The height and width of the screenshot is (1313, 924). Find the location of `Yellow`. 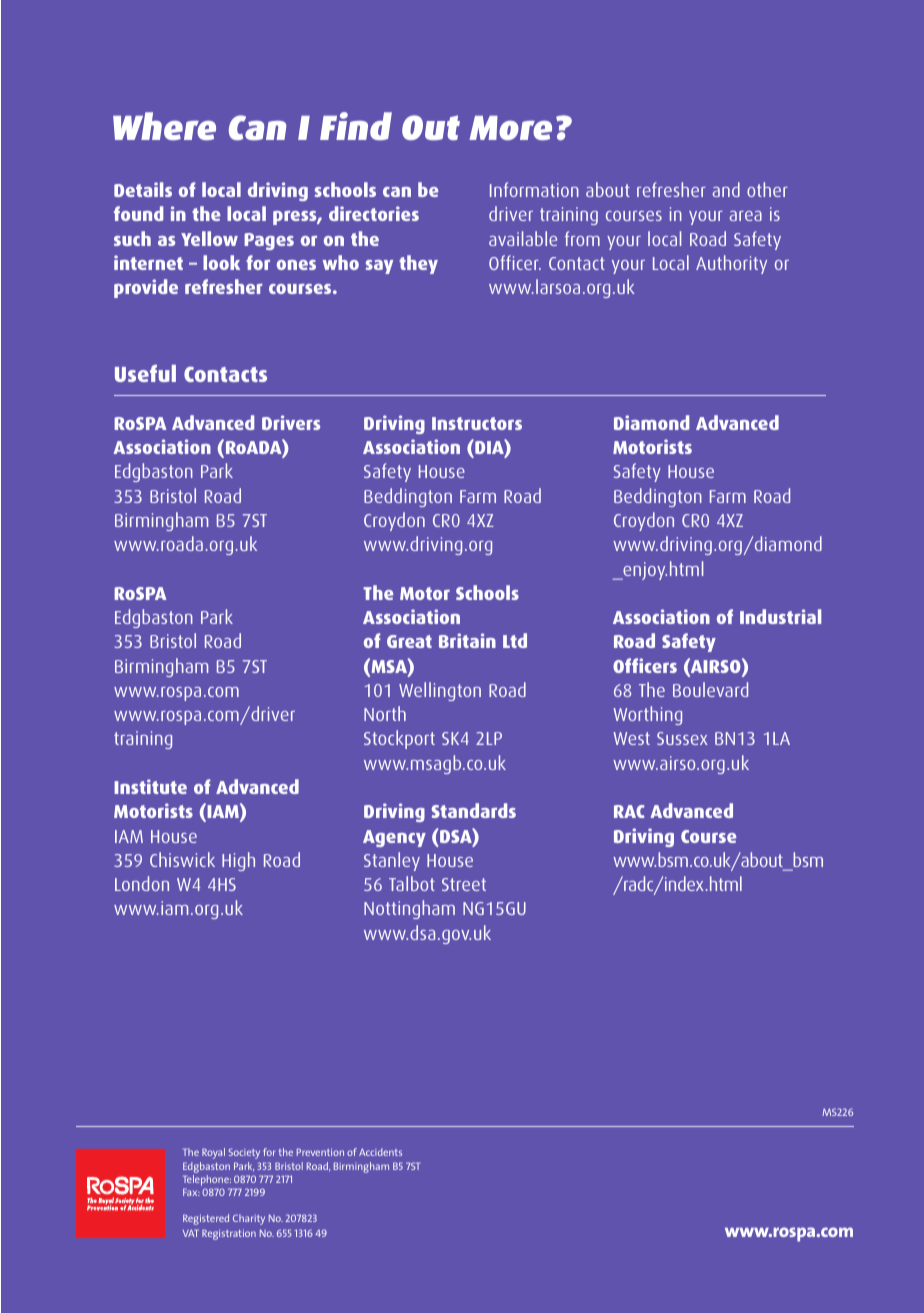

Yellow is located at coordinates (209, 238).
